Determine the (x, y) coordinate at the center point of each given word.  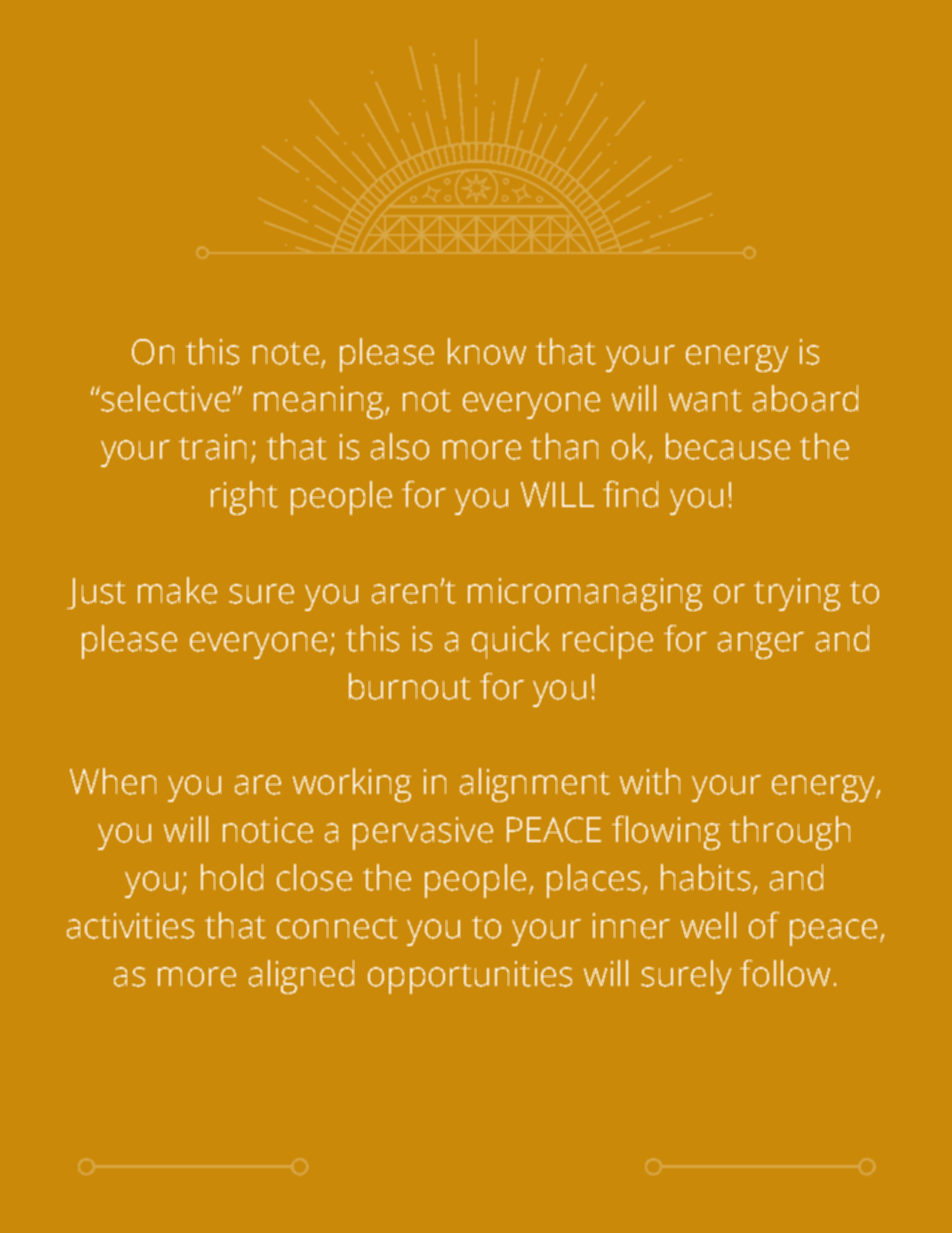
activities (130, 926)
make (177, 590)
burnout (410, 686)
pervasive (423, 833)
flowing (666, 833)
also (400, 446)
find (630, 494)
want (705, 400)
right (244, 498)
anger (761, 645)
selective (164, 398)
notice (268, 830)
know (487, 351)
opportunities (470, 977)
